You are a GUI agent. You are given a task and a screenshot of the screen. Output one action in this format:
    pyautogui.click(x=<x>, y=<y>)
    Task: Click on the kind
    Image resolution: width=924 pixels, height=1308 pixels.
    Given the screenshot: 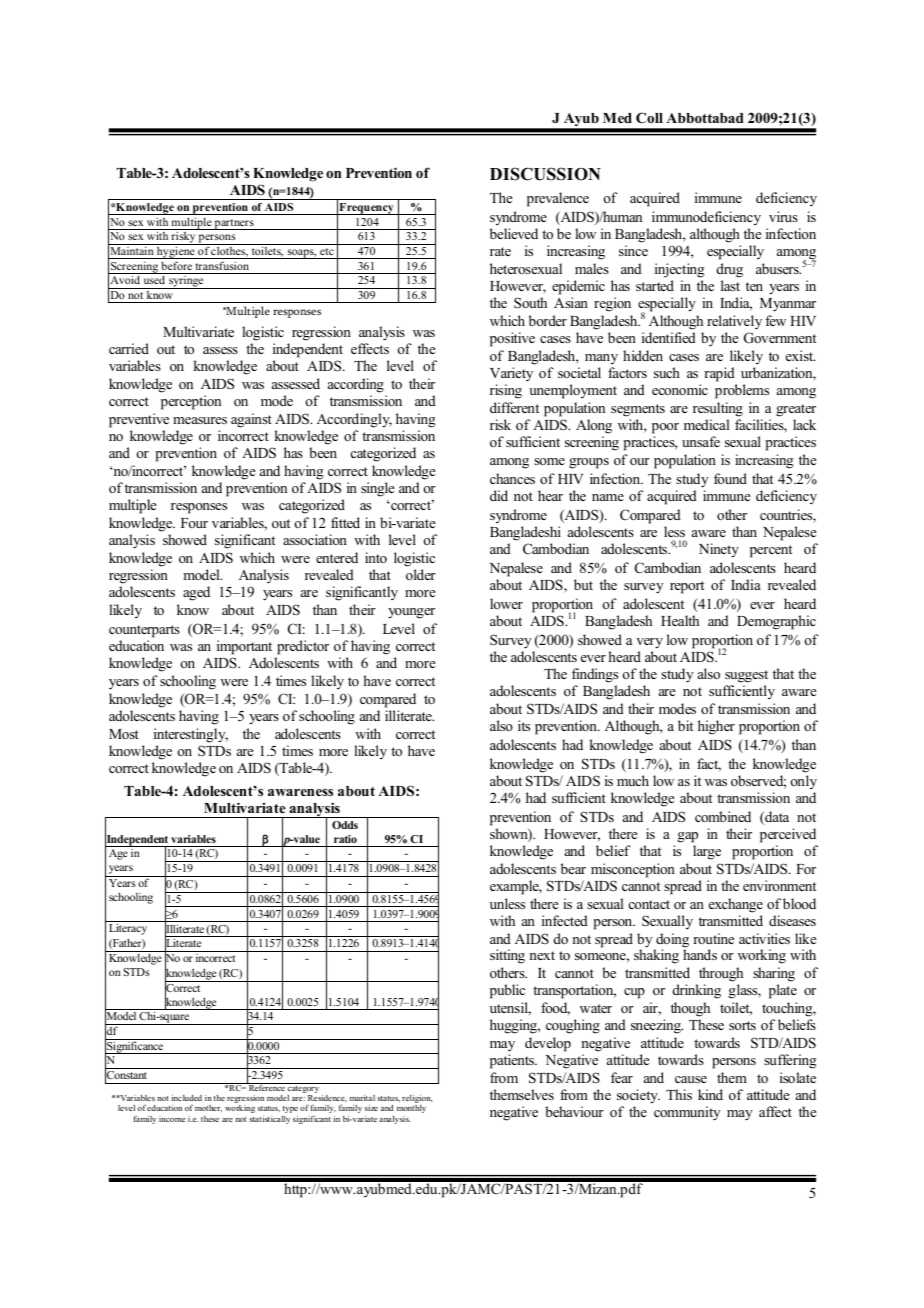 What is the action you would take?
    pyautogui.click(x=710, y=1094)
